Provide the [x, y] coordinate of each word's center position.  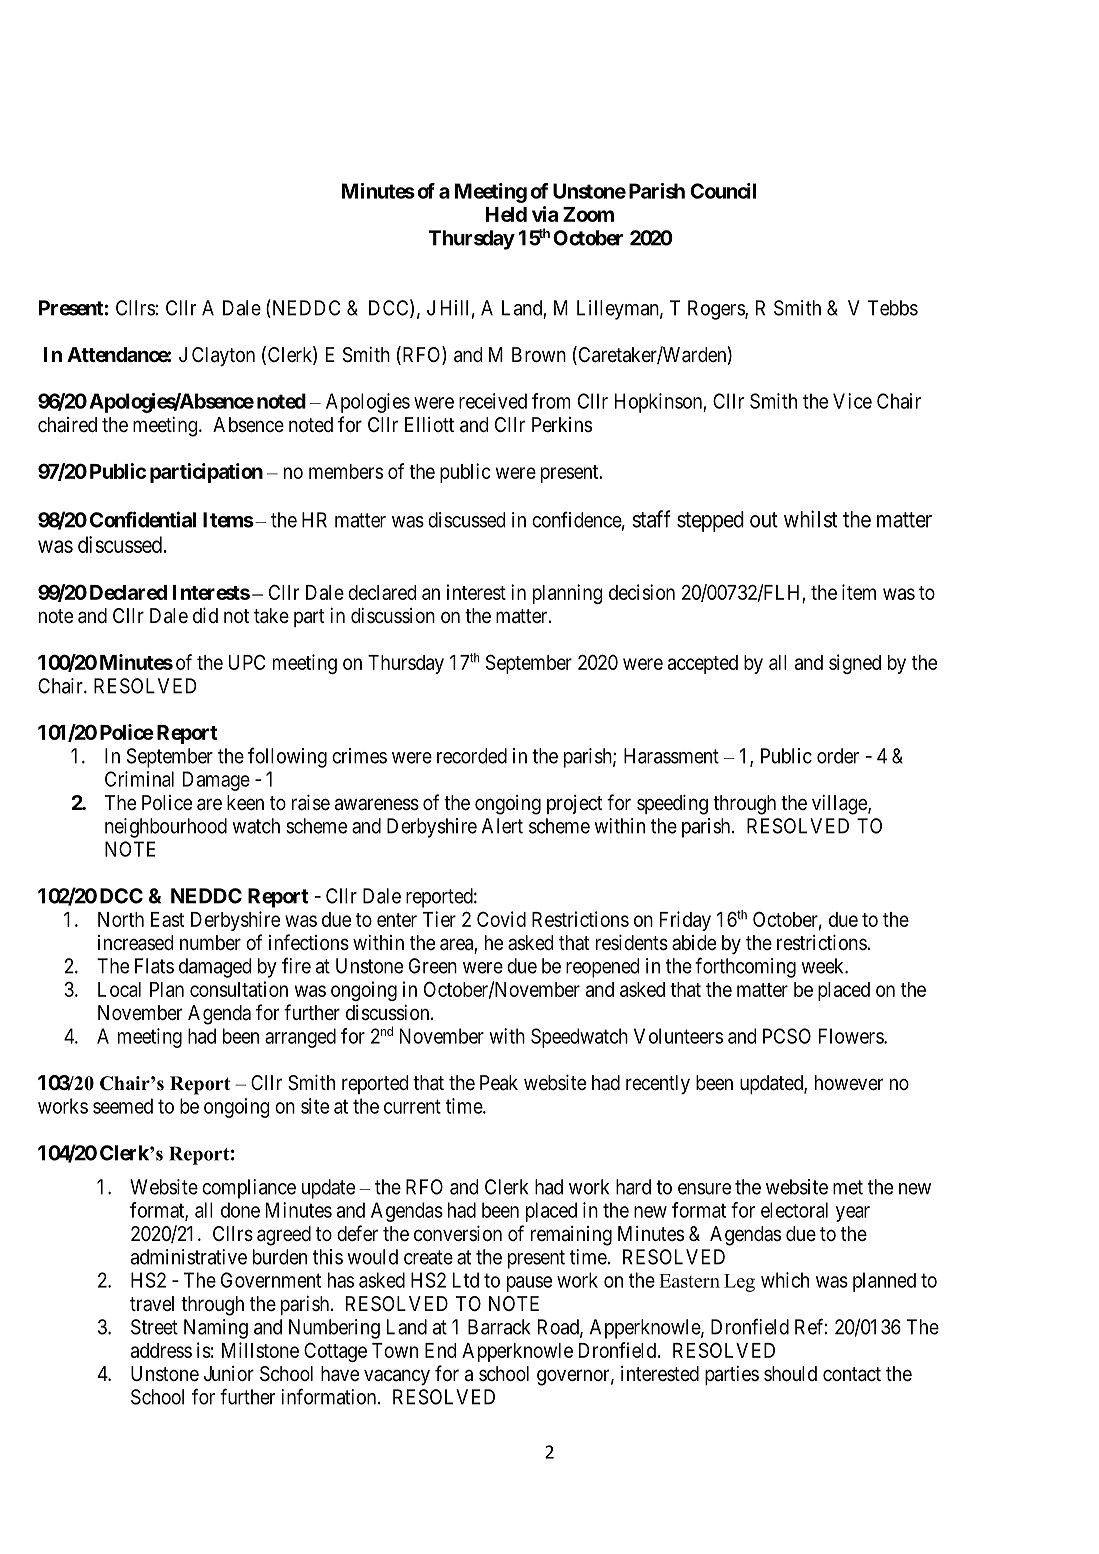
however [849, 1082]
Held [506, 214]
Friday [685, 921]
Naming [216, 1329]
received [493, 401]
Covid [501, 919]
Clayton [223, 357]
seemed [123, 1106]
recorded [472, 756]
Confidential [143, 519]
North [121, 919]
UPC [247, 662]
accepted [703, 664]
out [764, 520]
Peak [499, 1083]
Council [723, 191]
